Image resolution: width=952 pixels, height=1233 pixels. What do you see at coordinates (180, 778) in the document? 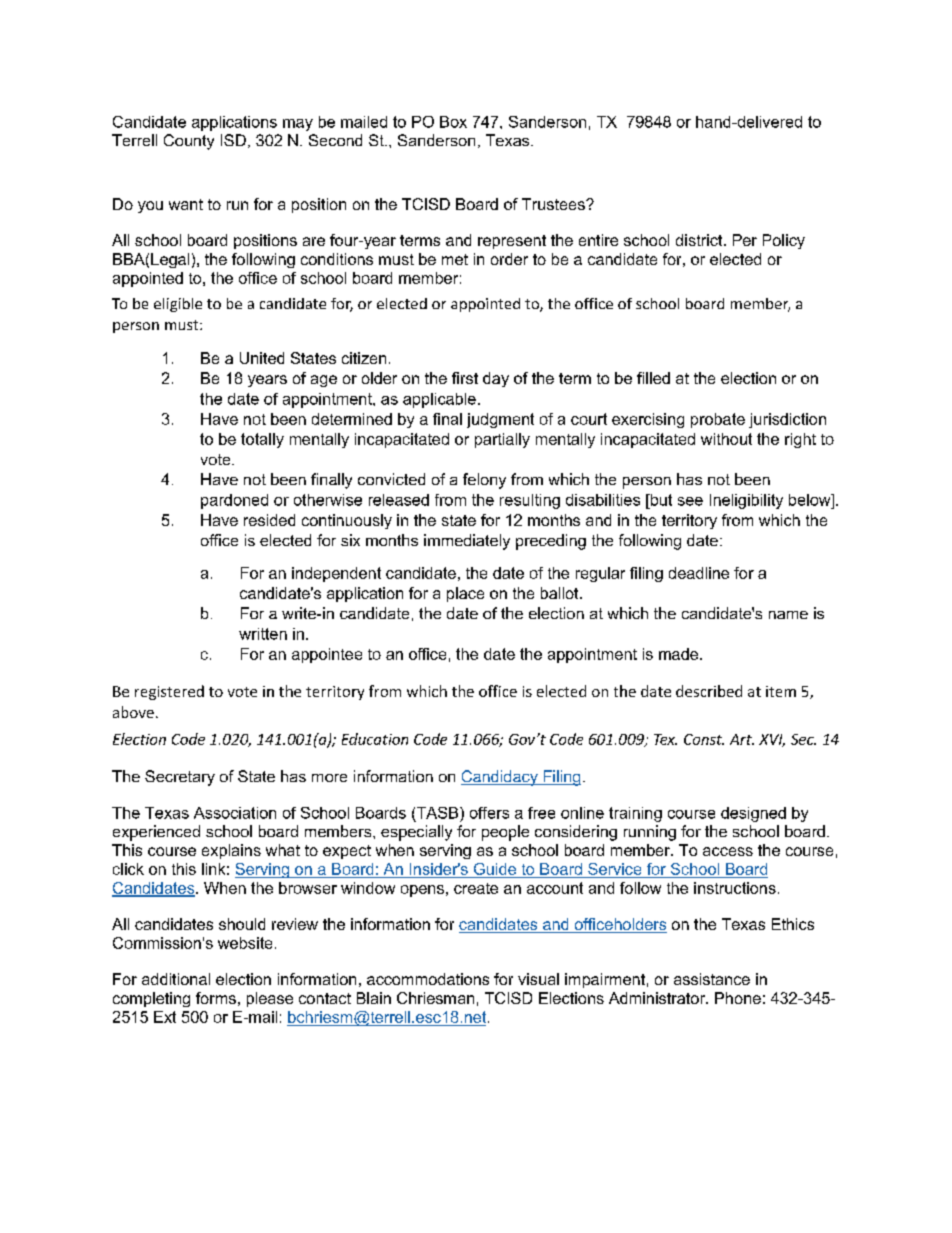
I see `Secretary` at bounding box center [180, 778].
